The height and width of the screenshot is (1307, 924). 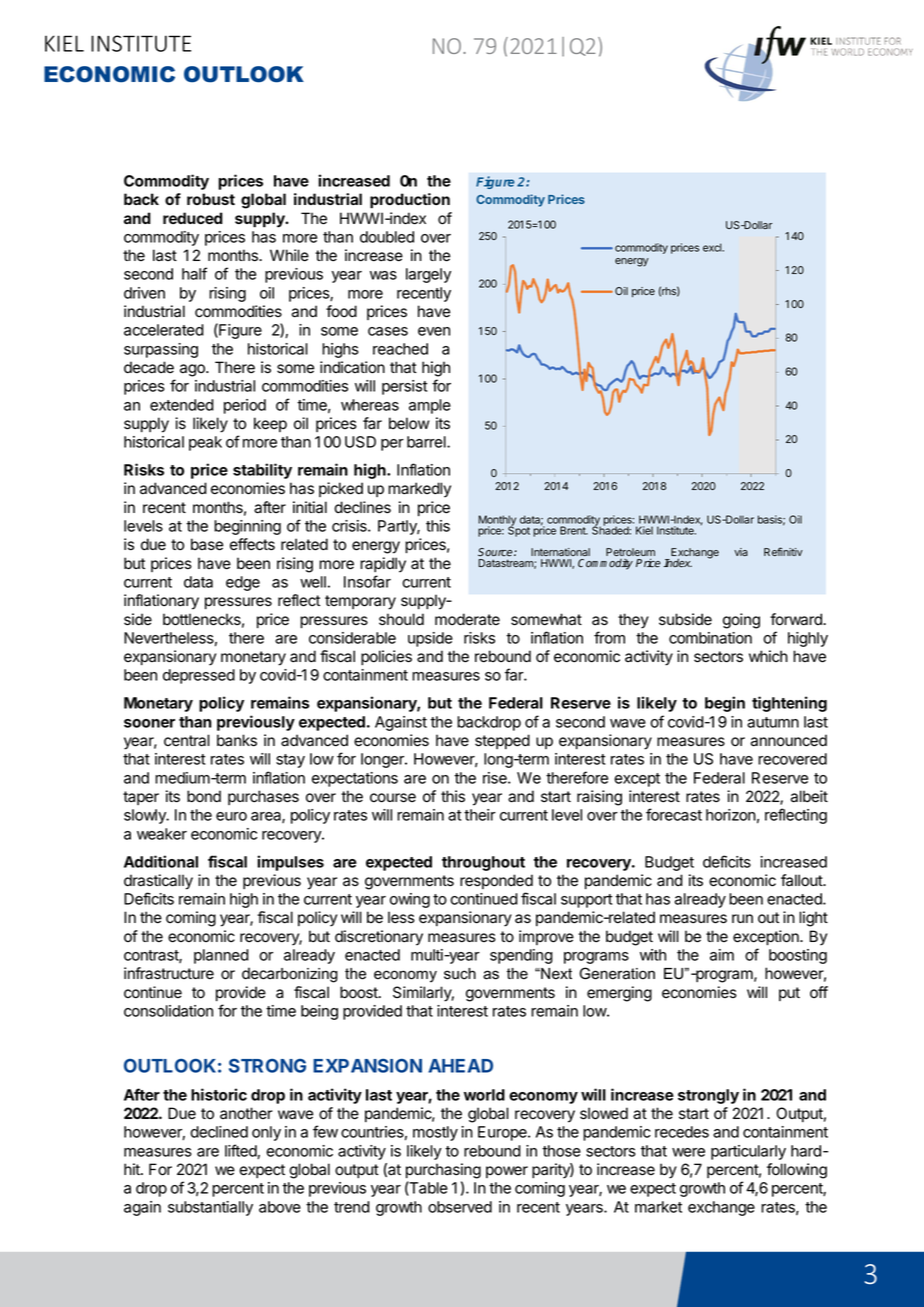 What do you see at coordinates (773, 722) in the screenshot?
I see `autumn` at bounding box center [773, 722].
